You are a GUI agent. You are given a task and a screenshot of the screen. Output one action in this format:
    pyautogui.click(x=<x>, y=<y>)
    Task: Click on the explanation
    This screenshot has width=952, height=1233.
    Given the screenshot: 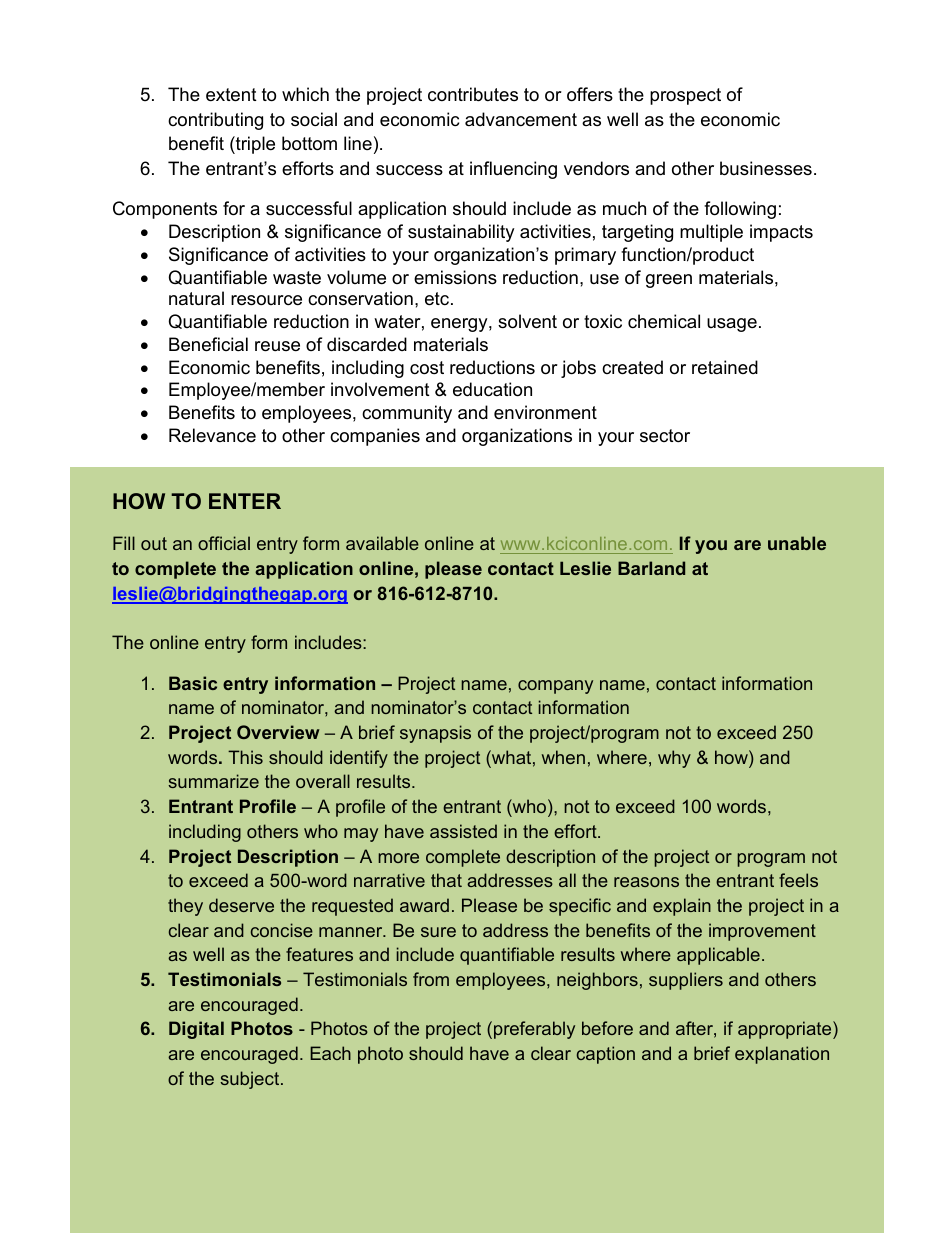 What is the action you would take?
    pyautogui.click(x=782, y=1055)
